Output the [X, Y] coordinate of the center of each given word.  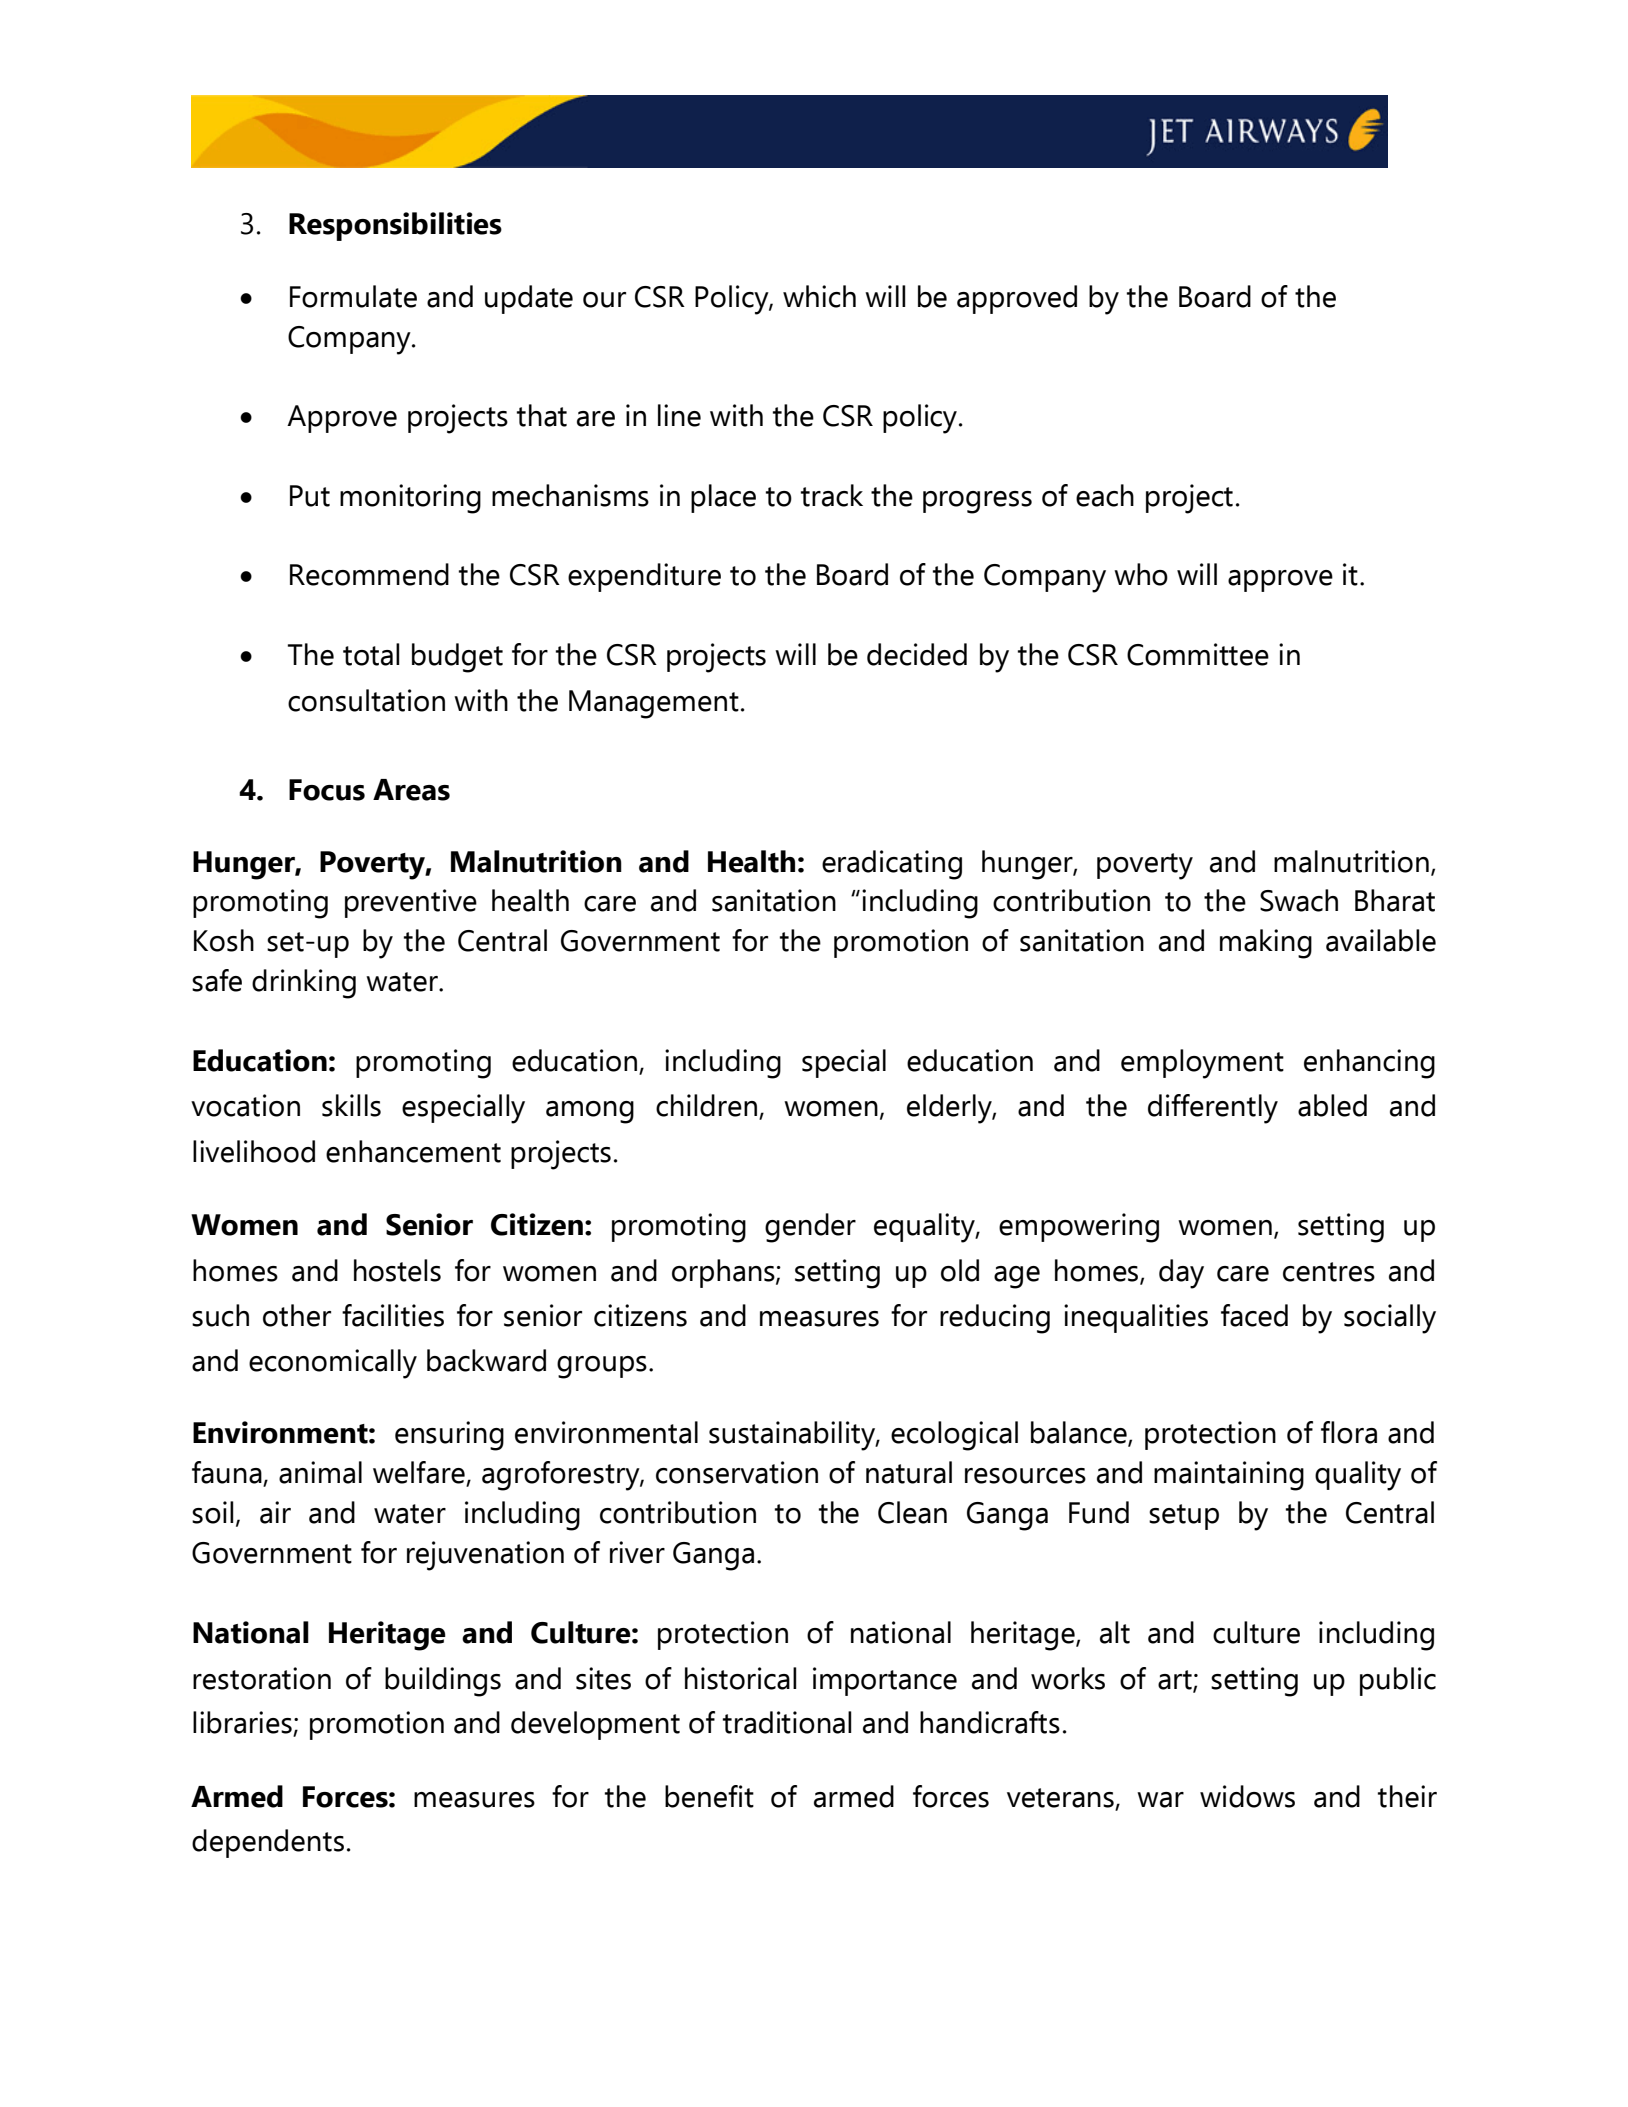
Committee [1198, 654]
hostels [397, 1270]
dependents [268, 1843]
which [819, 296]
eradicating [892, 865]
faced [1254, 1315]
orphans [724, 1273]
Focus [327, 790]
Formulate [353, 296]
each [1105, 495]
